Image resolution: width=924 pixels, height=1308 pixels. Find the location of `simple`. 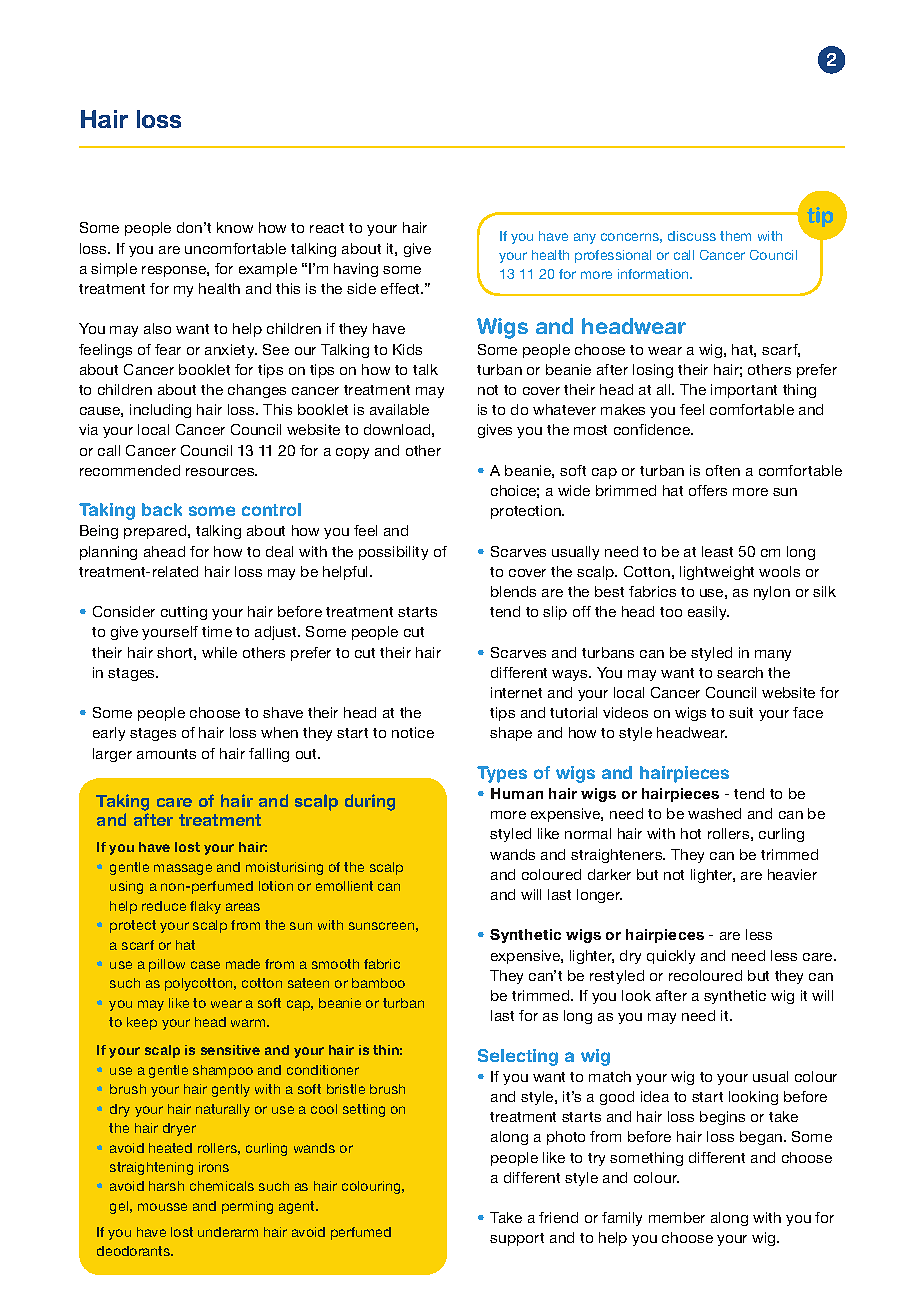

simple is located at coordinates (114, 270).
